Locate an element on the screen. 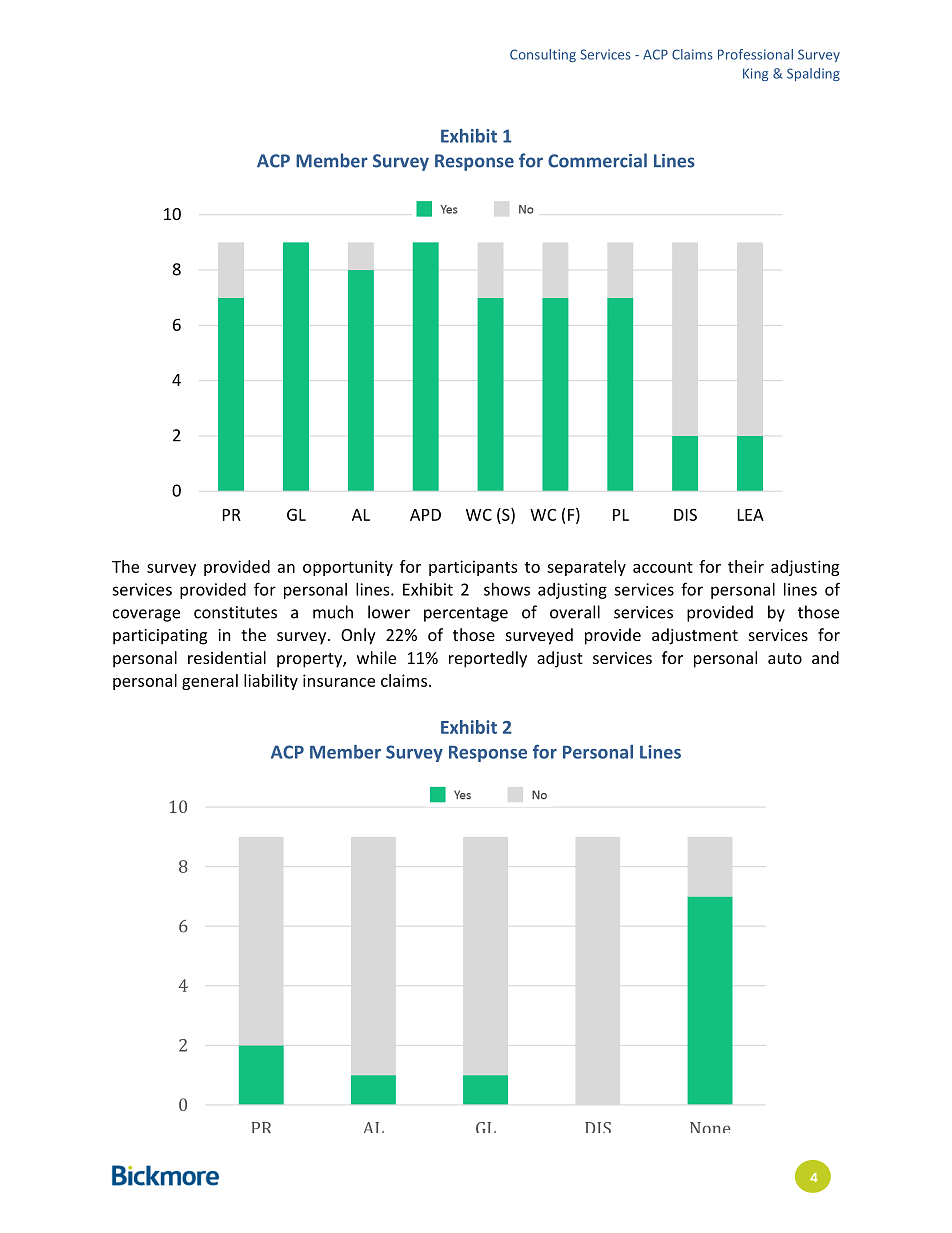 The width and height of the screenshot is (952, 1233). liability is located at coordinates (271, 682).
